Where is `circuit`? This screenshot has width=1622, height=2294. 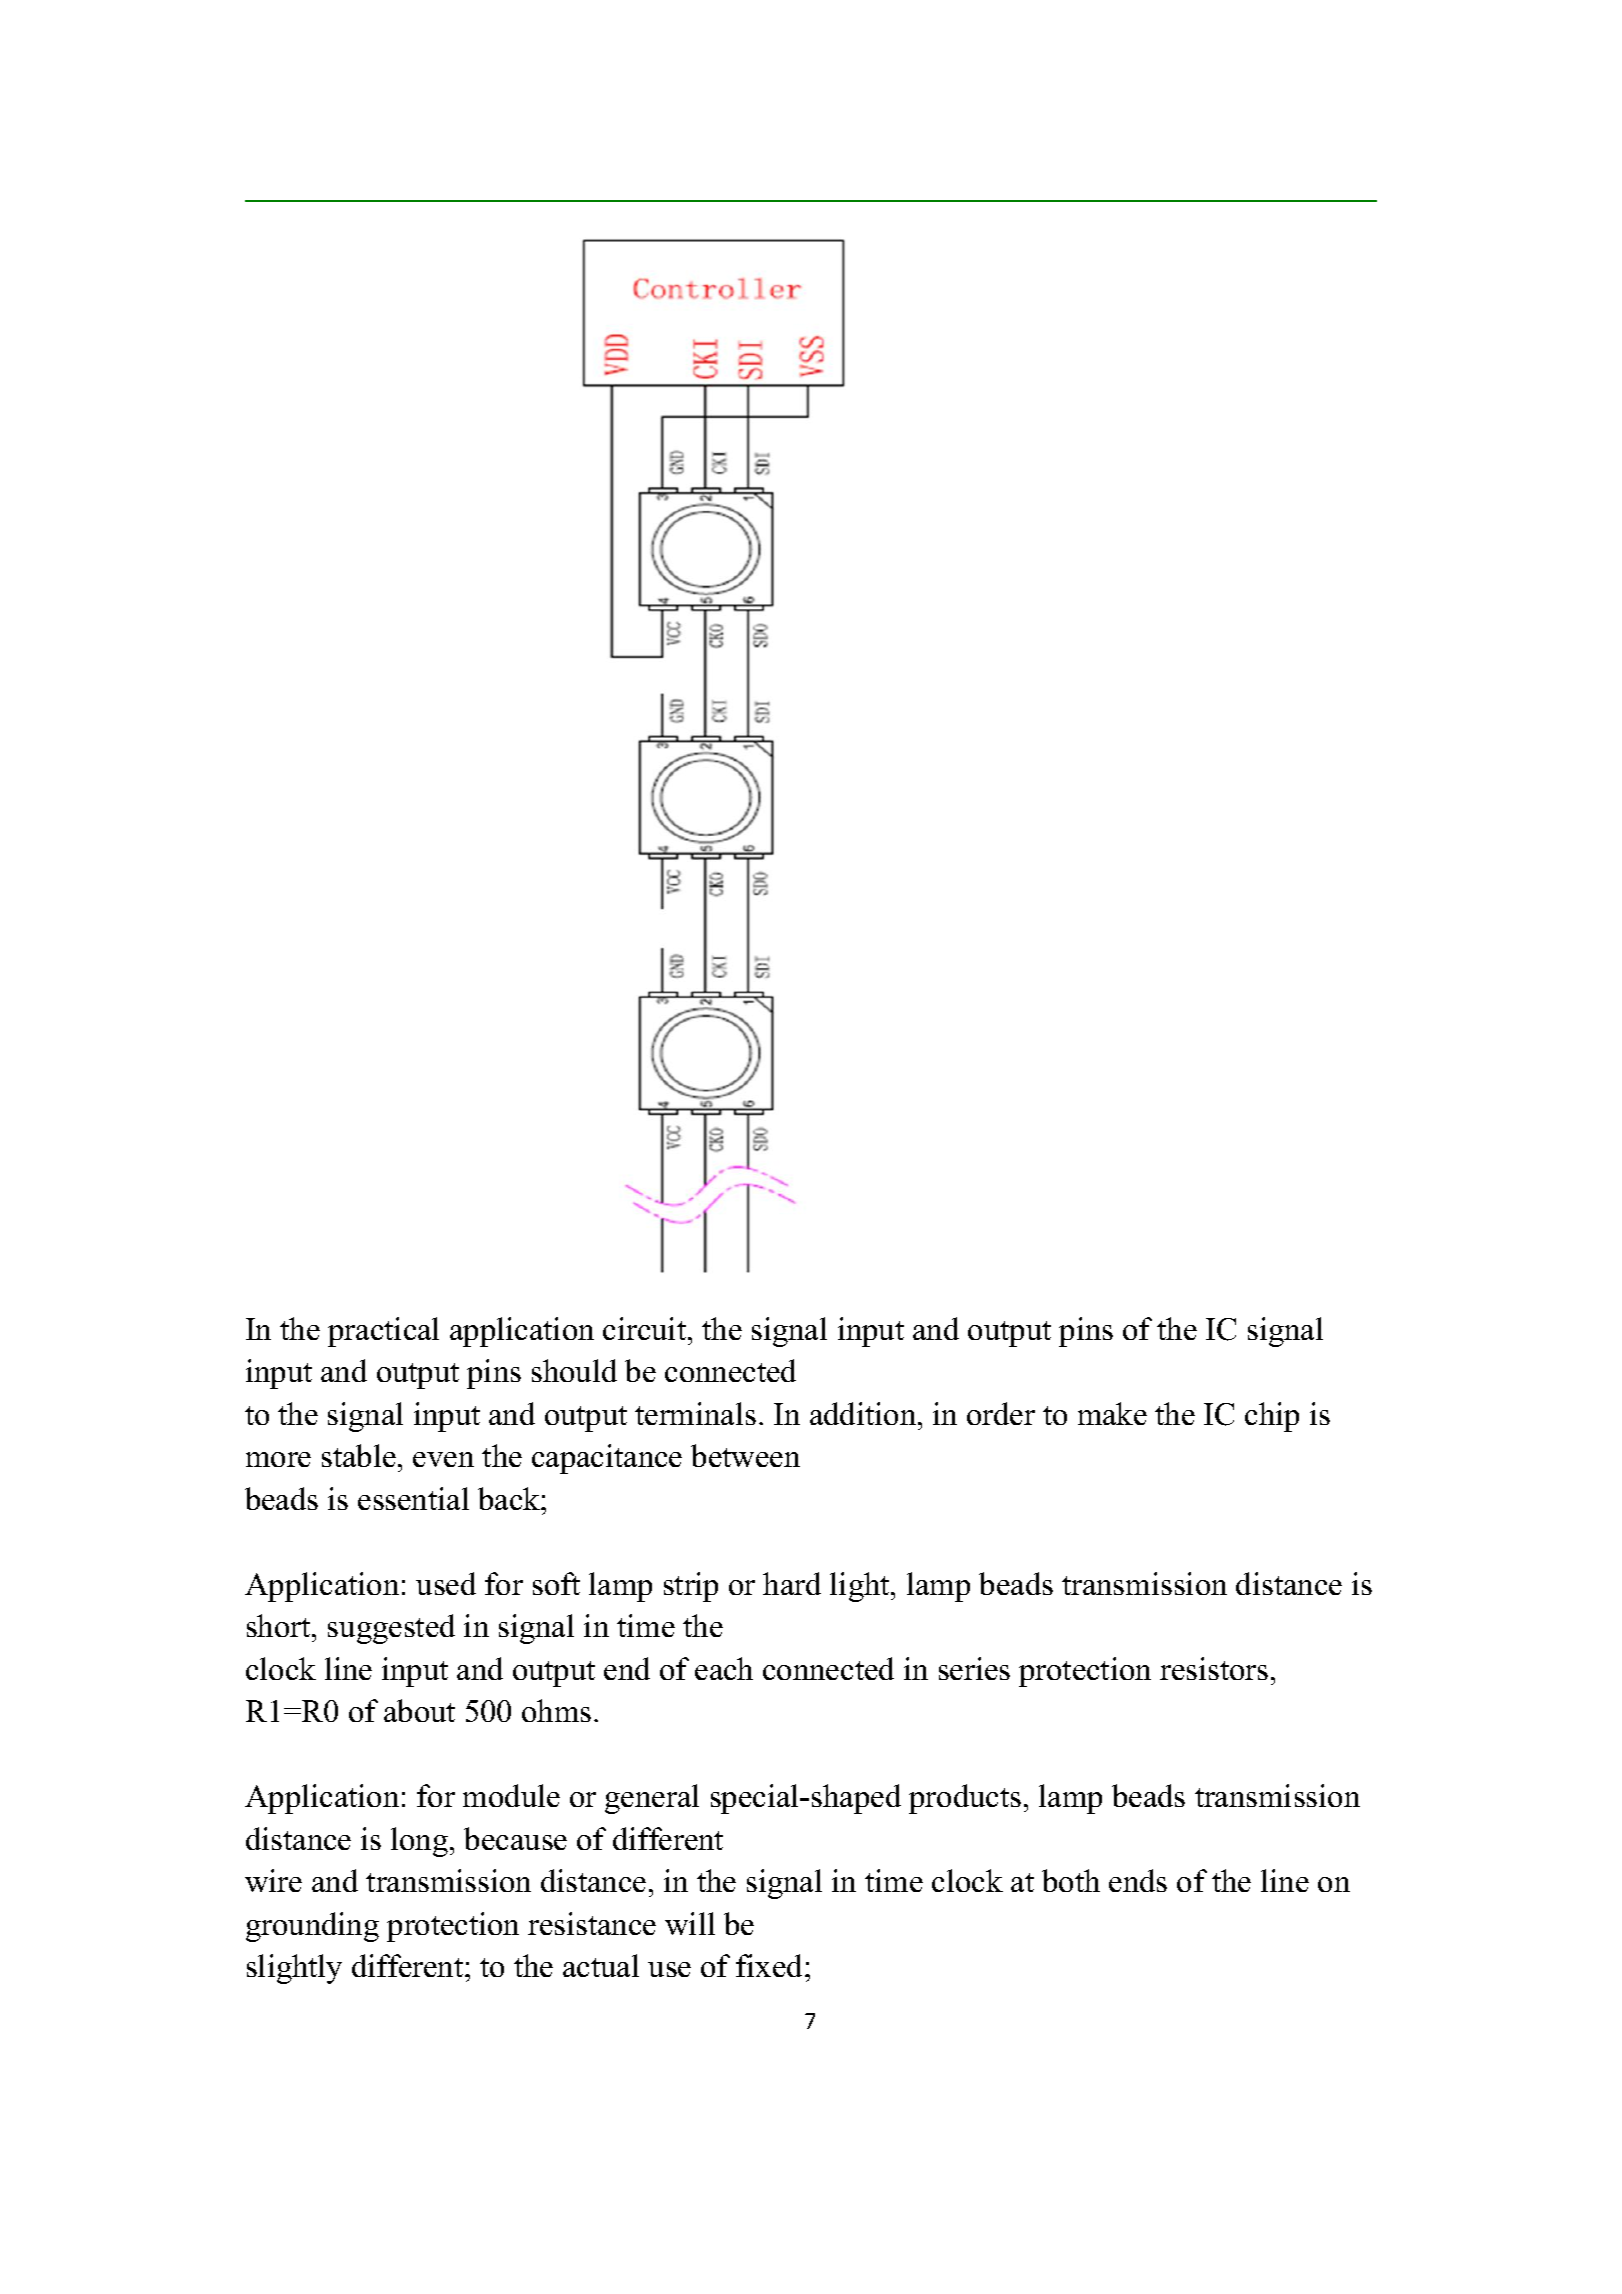
circuit is located at coordinates (646, 1328).
